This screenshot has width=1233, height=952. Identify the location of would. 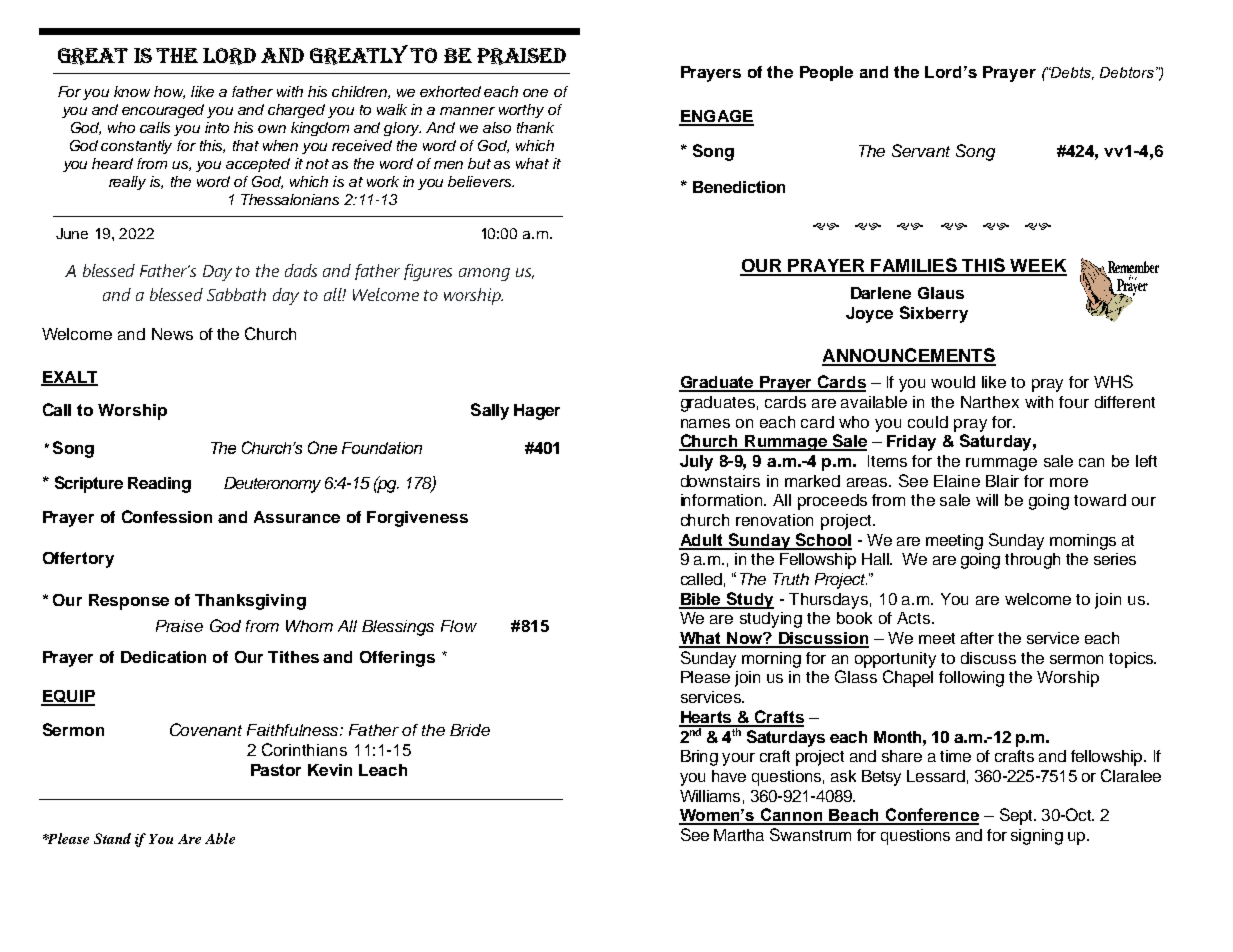
(953, 382).
